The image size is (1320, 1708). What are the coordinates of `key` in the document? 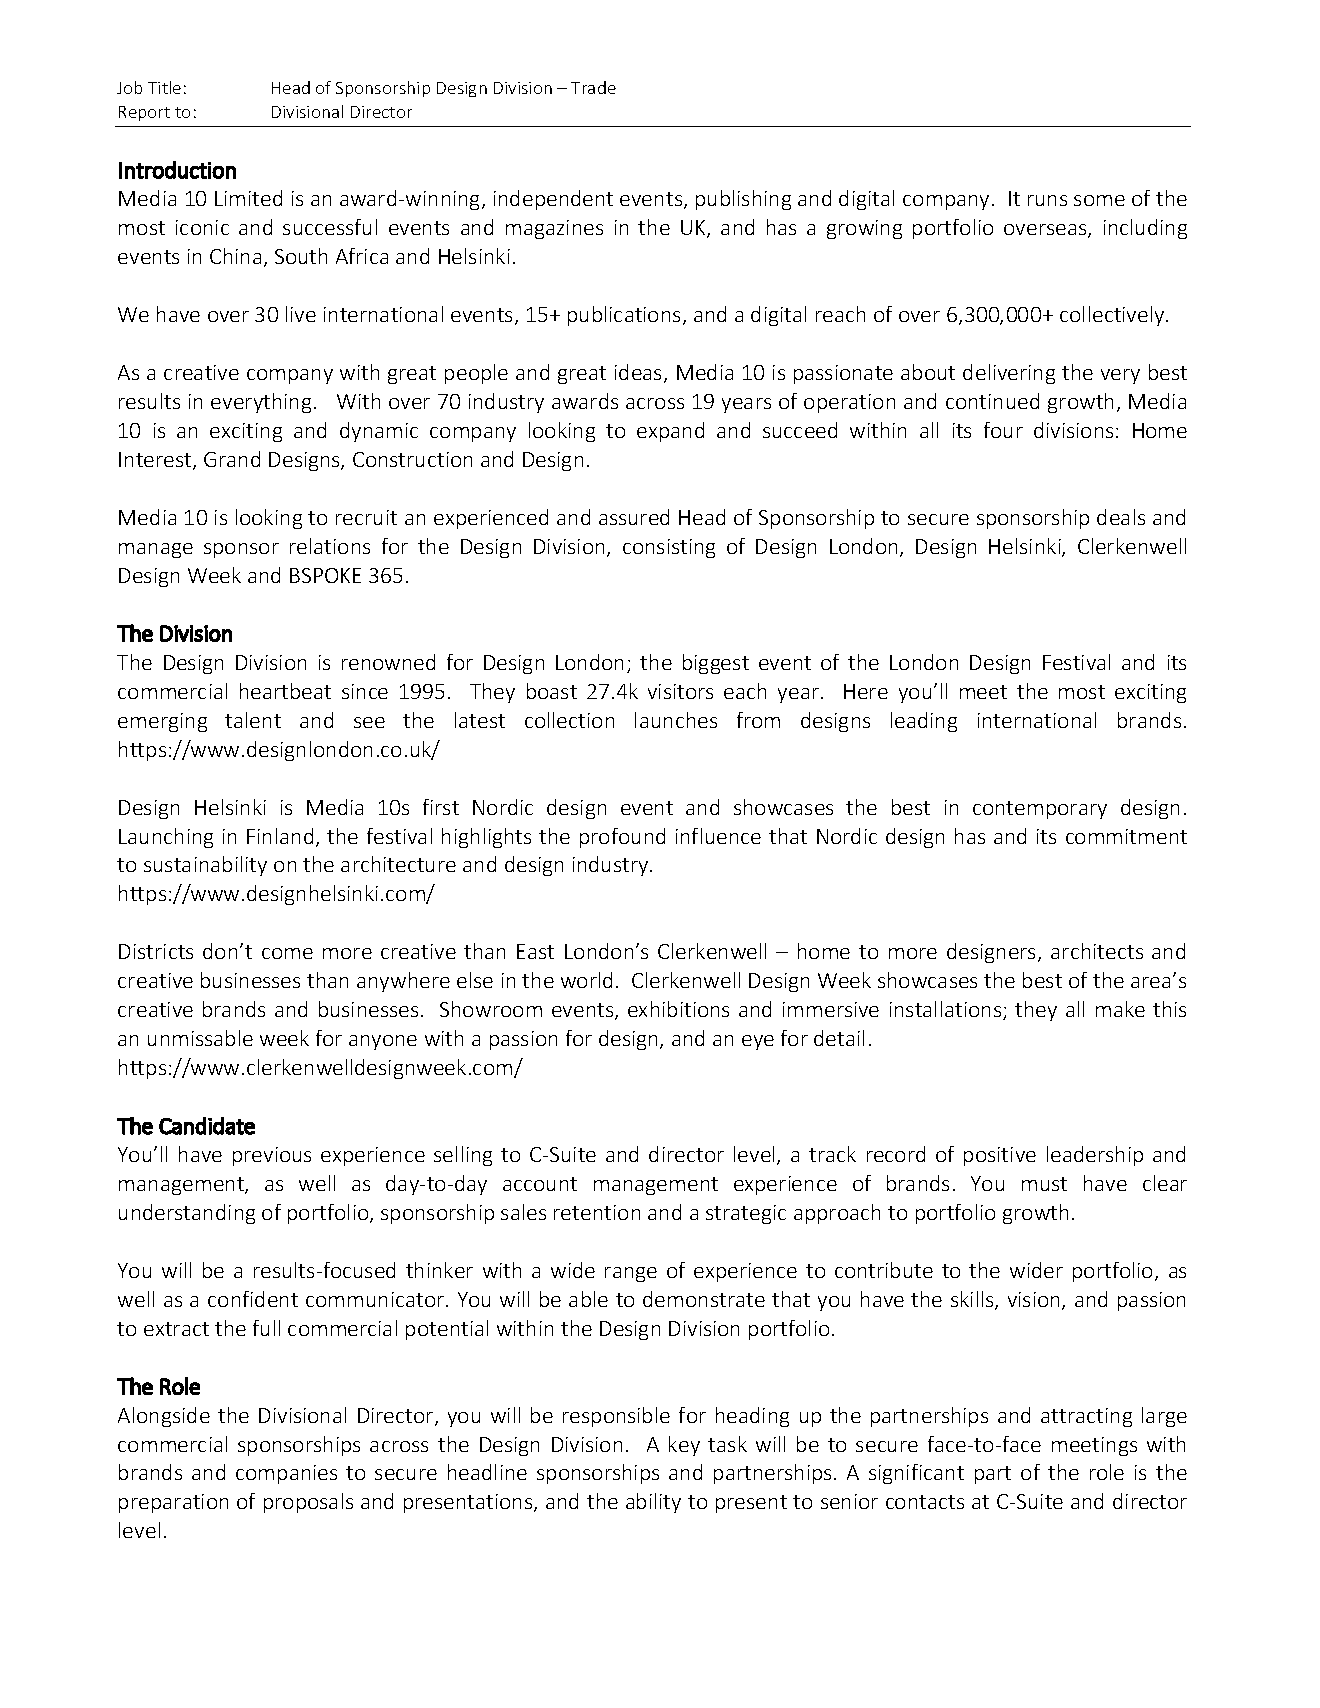 It's located at (684, 1446).
